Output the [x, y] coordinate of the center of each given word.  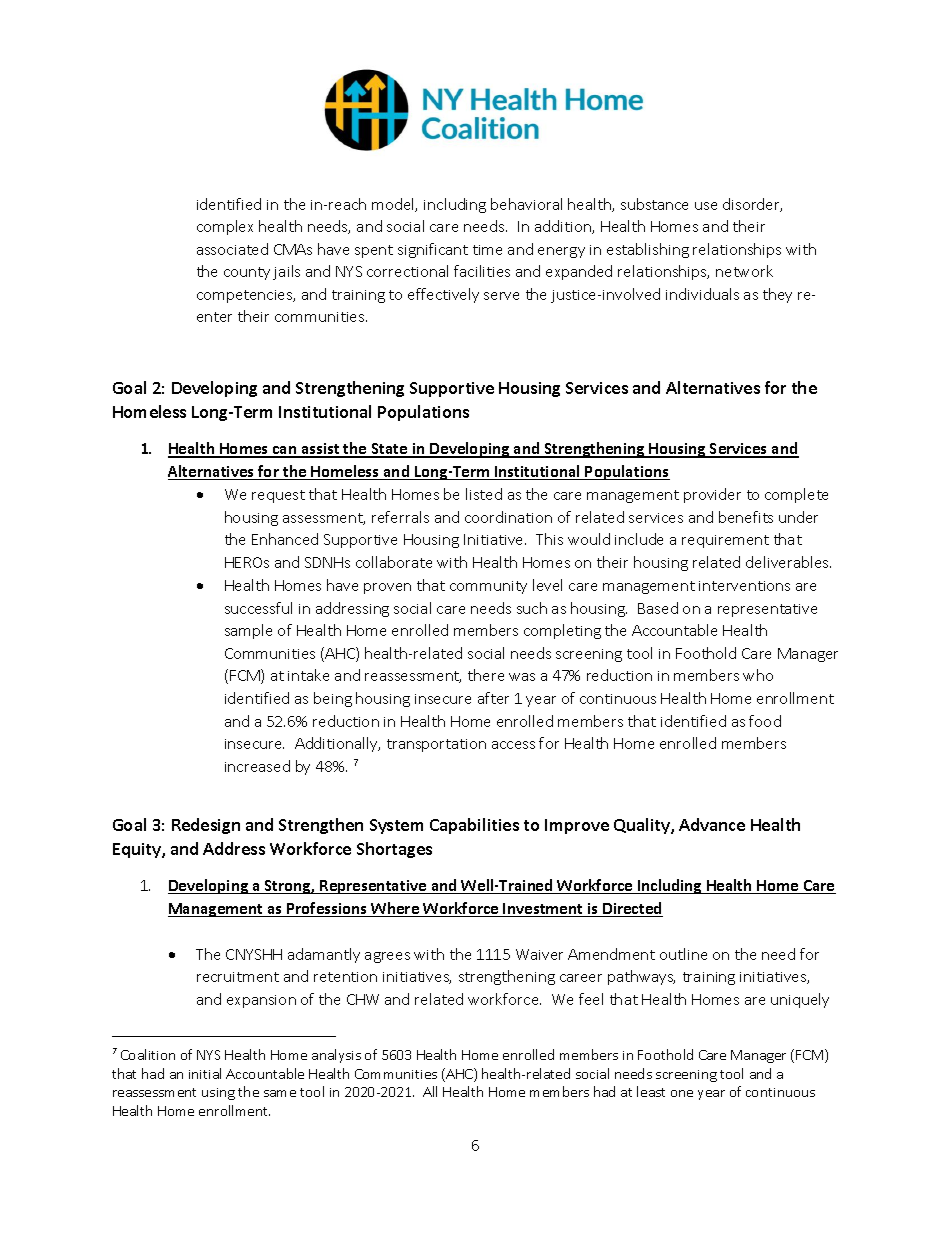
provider [712, 495]
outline [683, 954]
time [487, 250]
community [488, 587]
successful [258, 608]
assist [320, 450]
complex [225, 227]
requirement [725, 541]
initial [205, 1073]
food [765, 721]
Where [396, 909]
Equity [138, 850]
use [706, 206]
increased [257, 766]
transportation [436, 745]
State [389, 450]
